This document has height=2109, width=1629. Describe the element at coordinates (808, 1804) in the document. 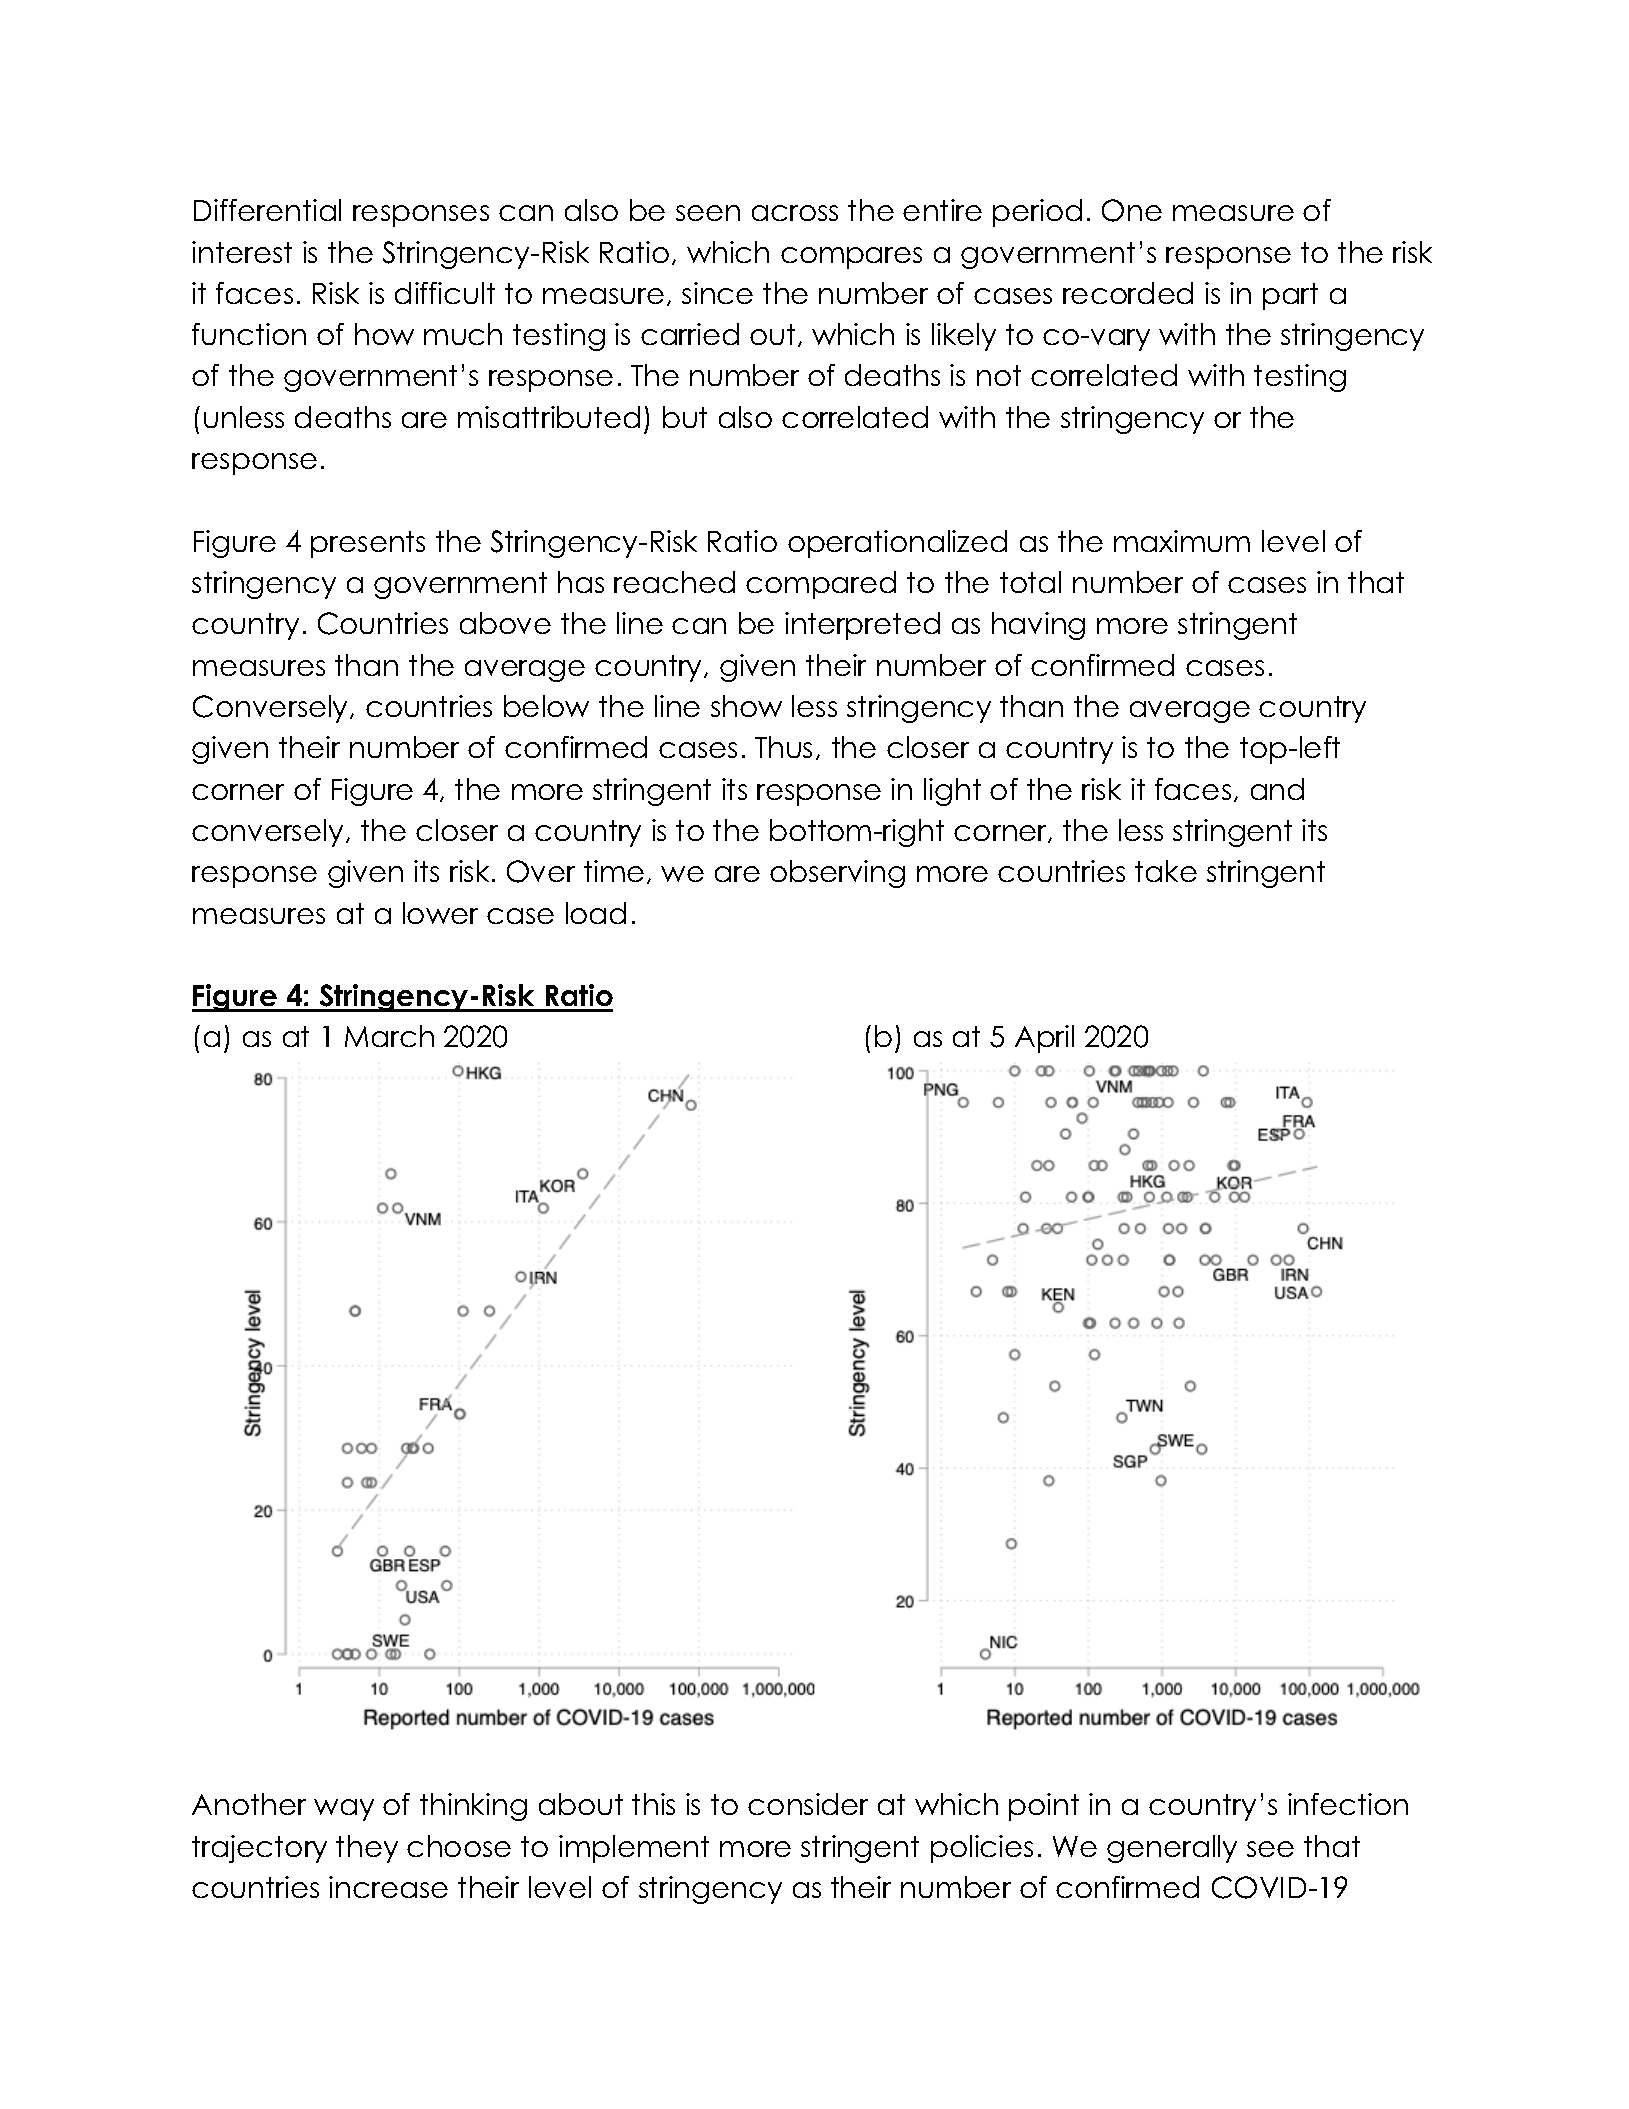

I see `consider` at that location.
